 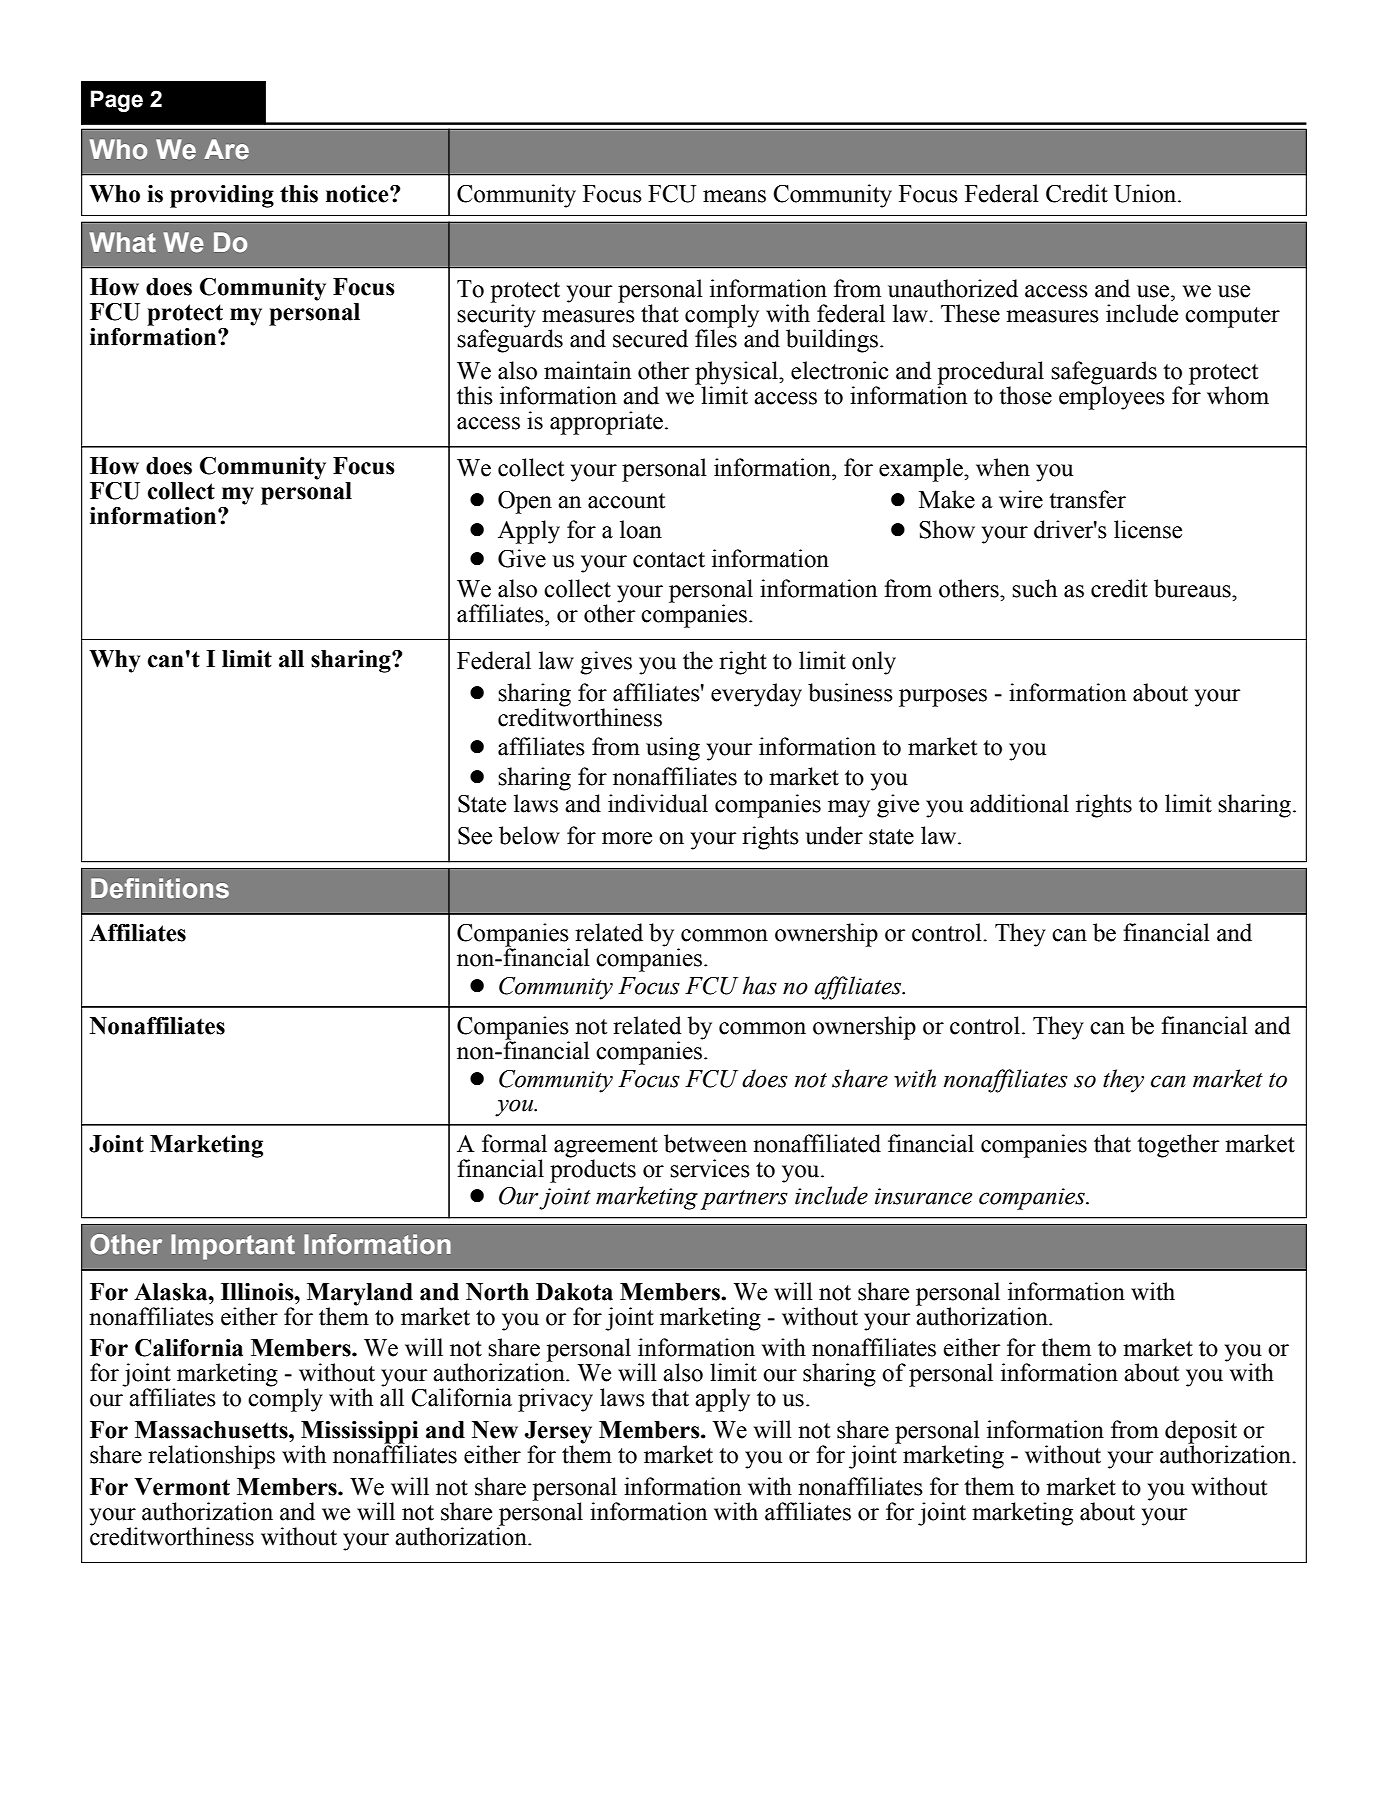 I want to click on providing, so click(x=222, y=196).
